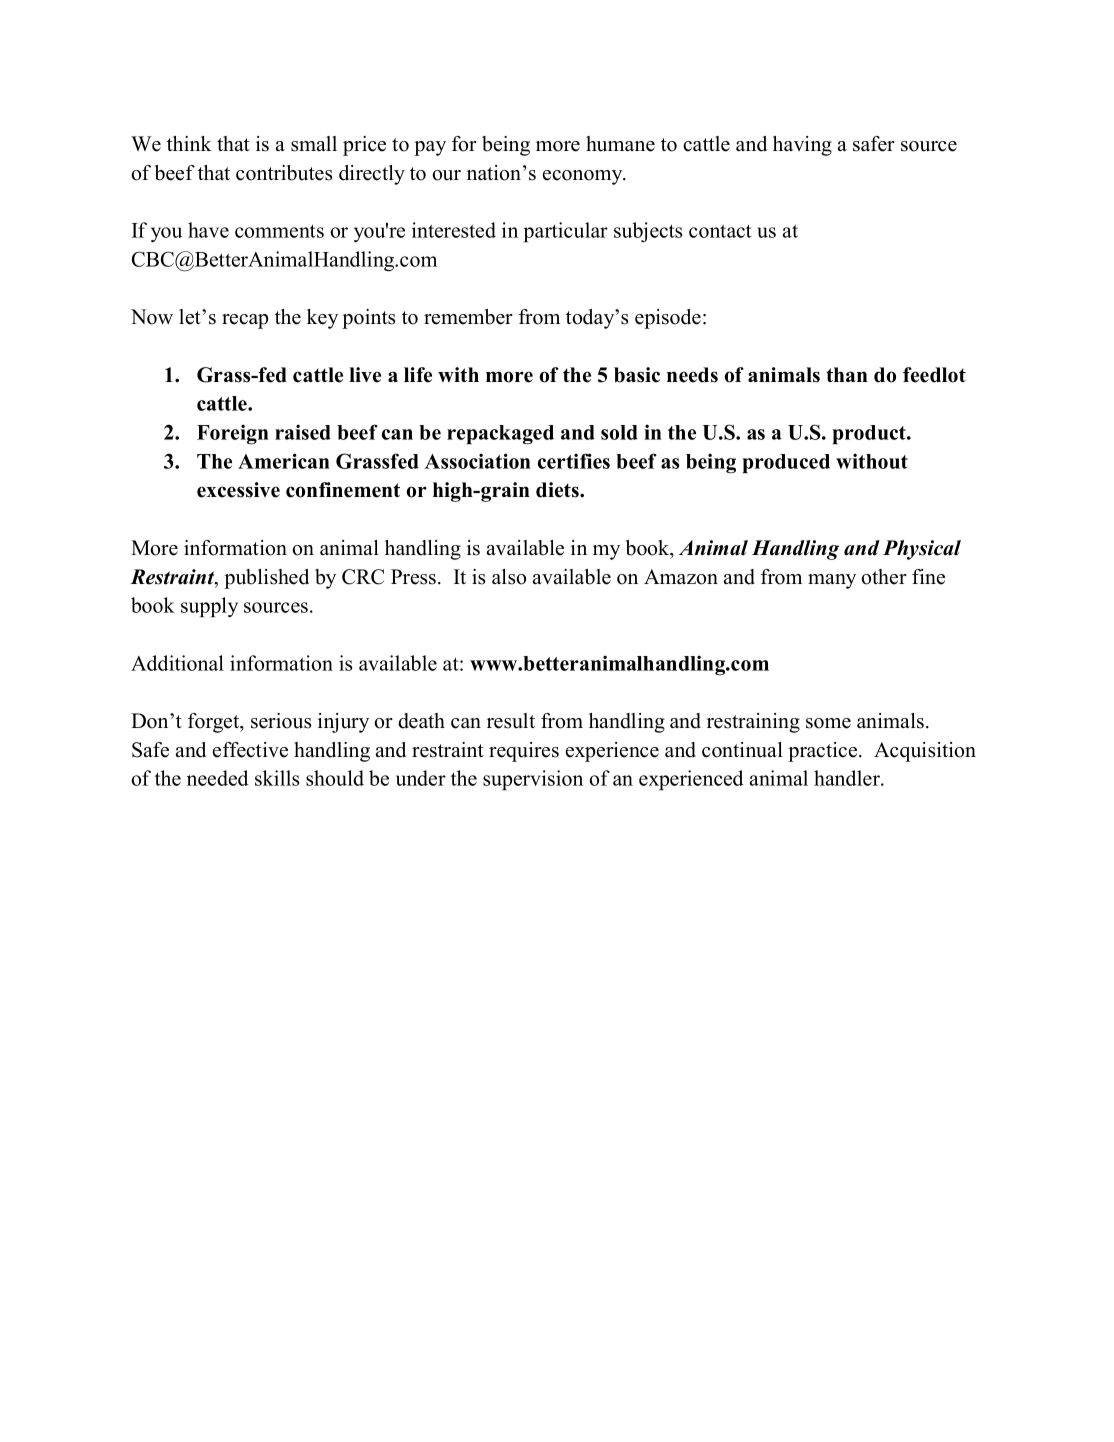 Image resolution: width=1114 pixels, height=1442 pixels. I want to click on having, so click(802, 146).
